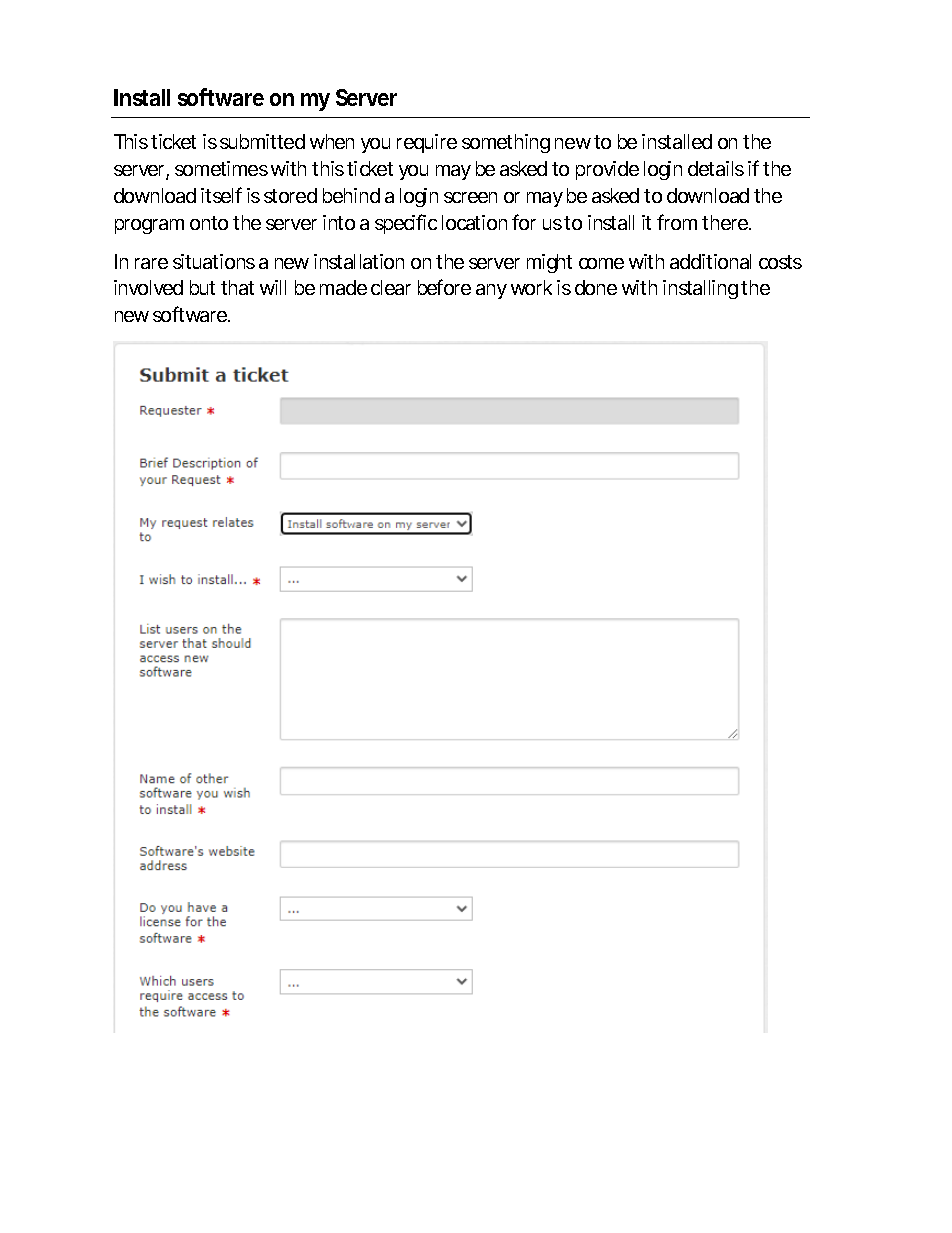  What do you see at coordinates (549, 263) in the screenshot?
I see `might` at bounding box center [549, 263].
